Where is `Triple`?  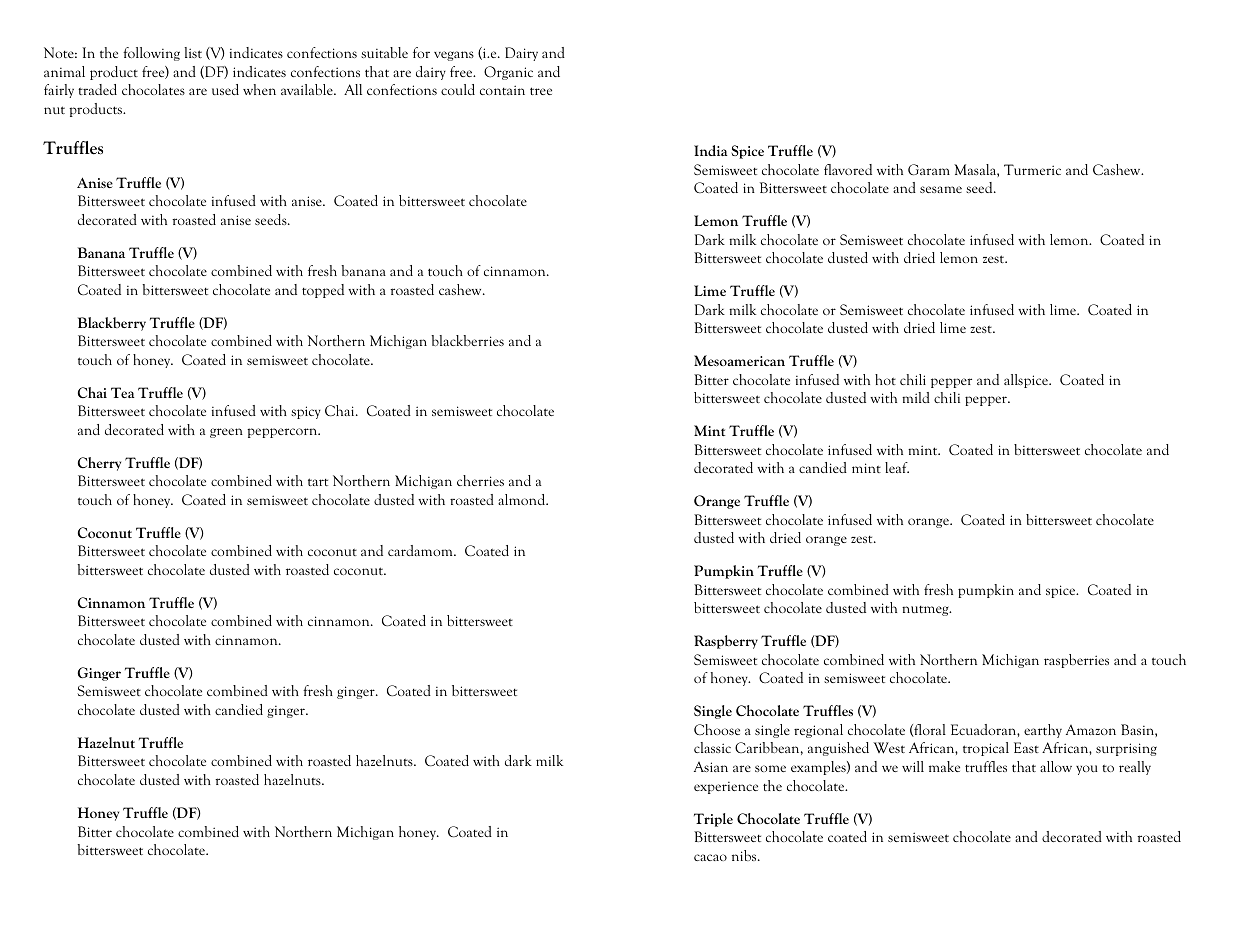
Triple is located at coordinates (713, 820).
